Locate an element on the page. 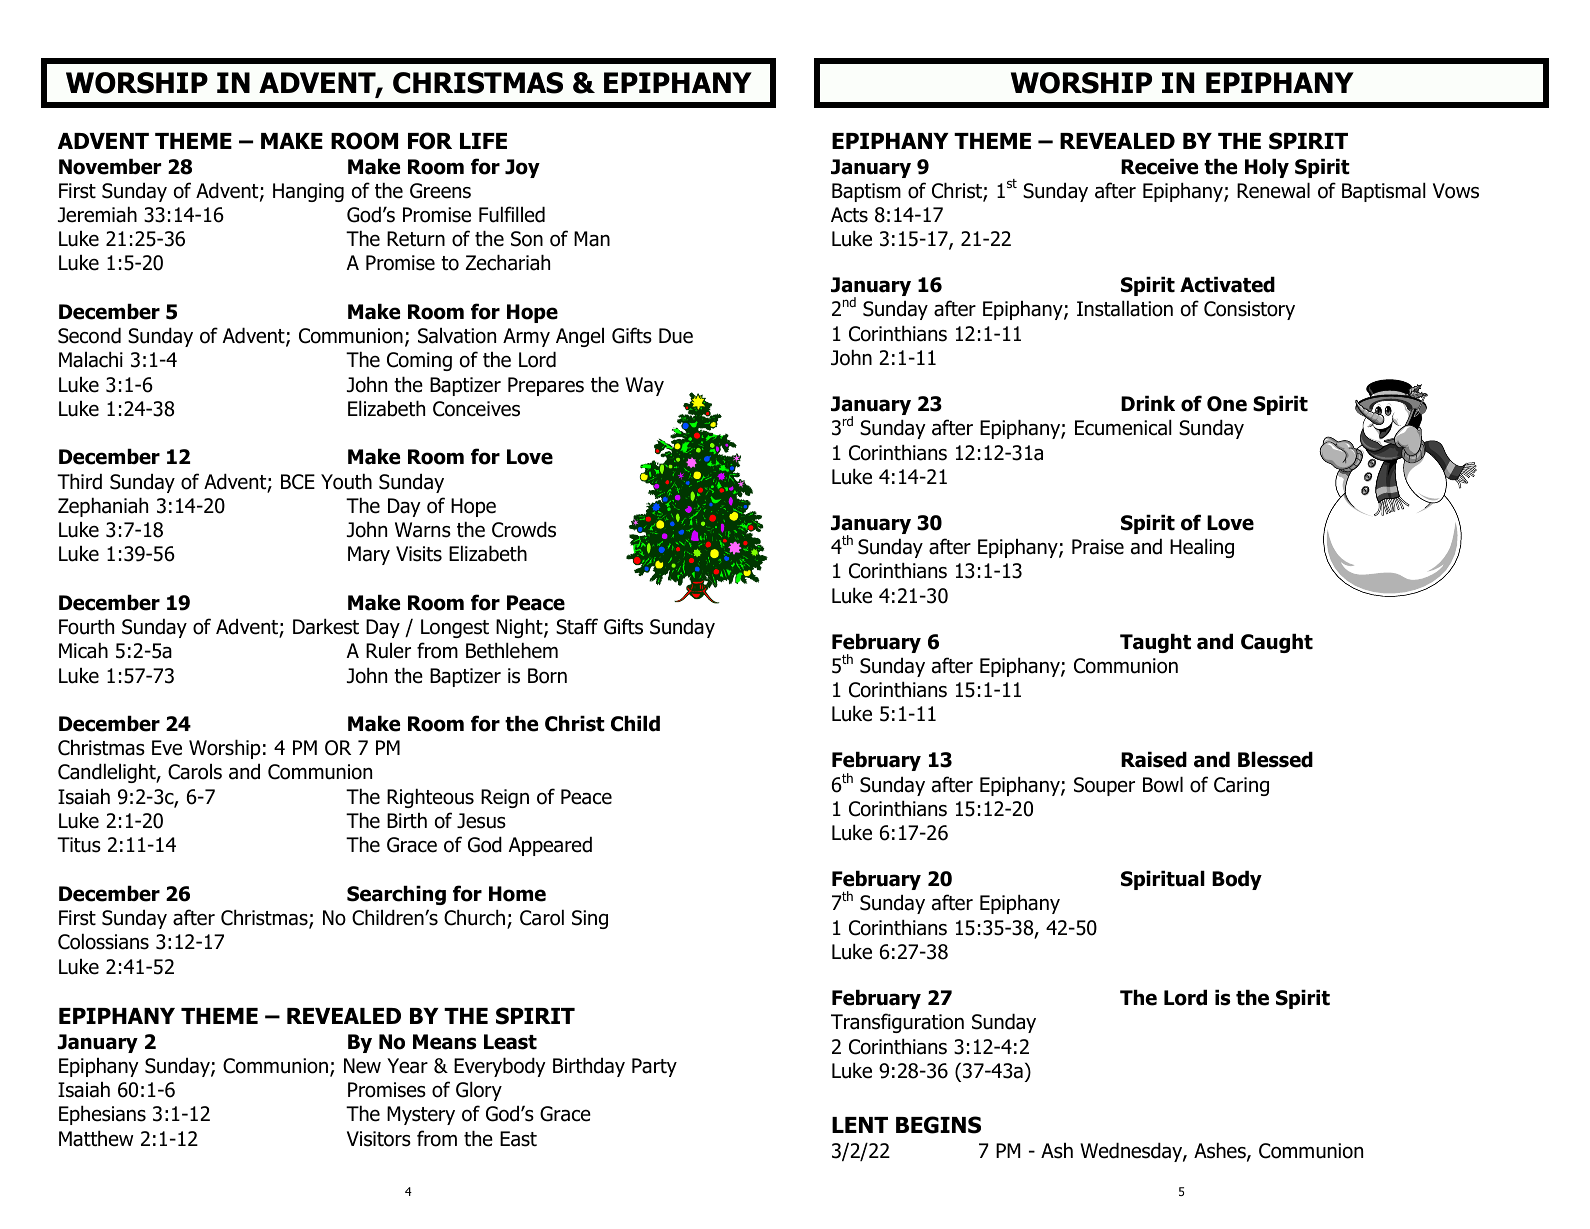  Due is located at coordinates (676, 336).
